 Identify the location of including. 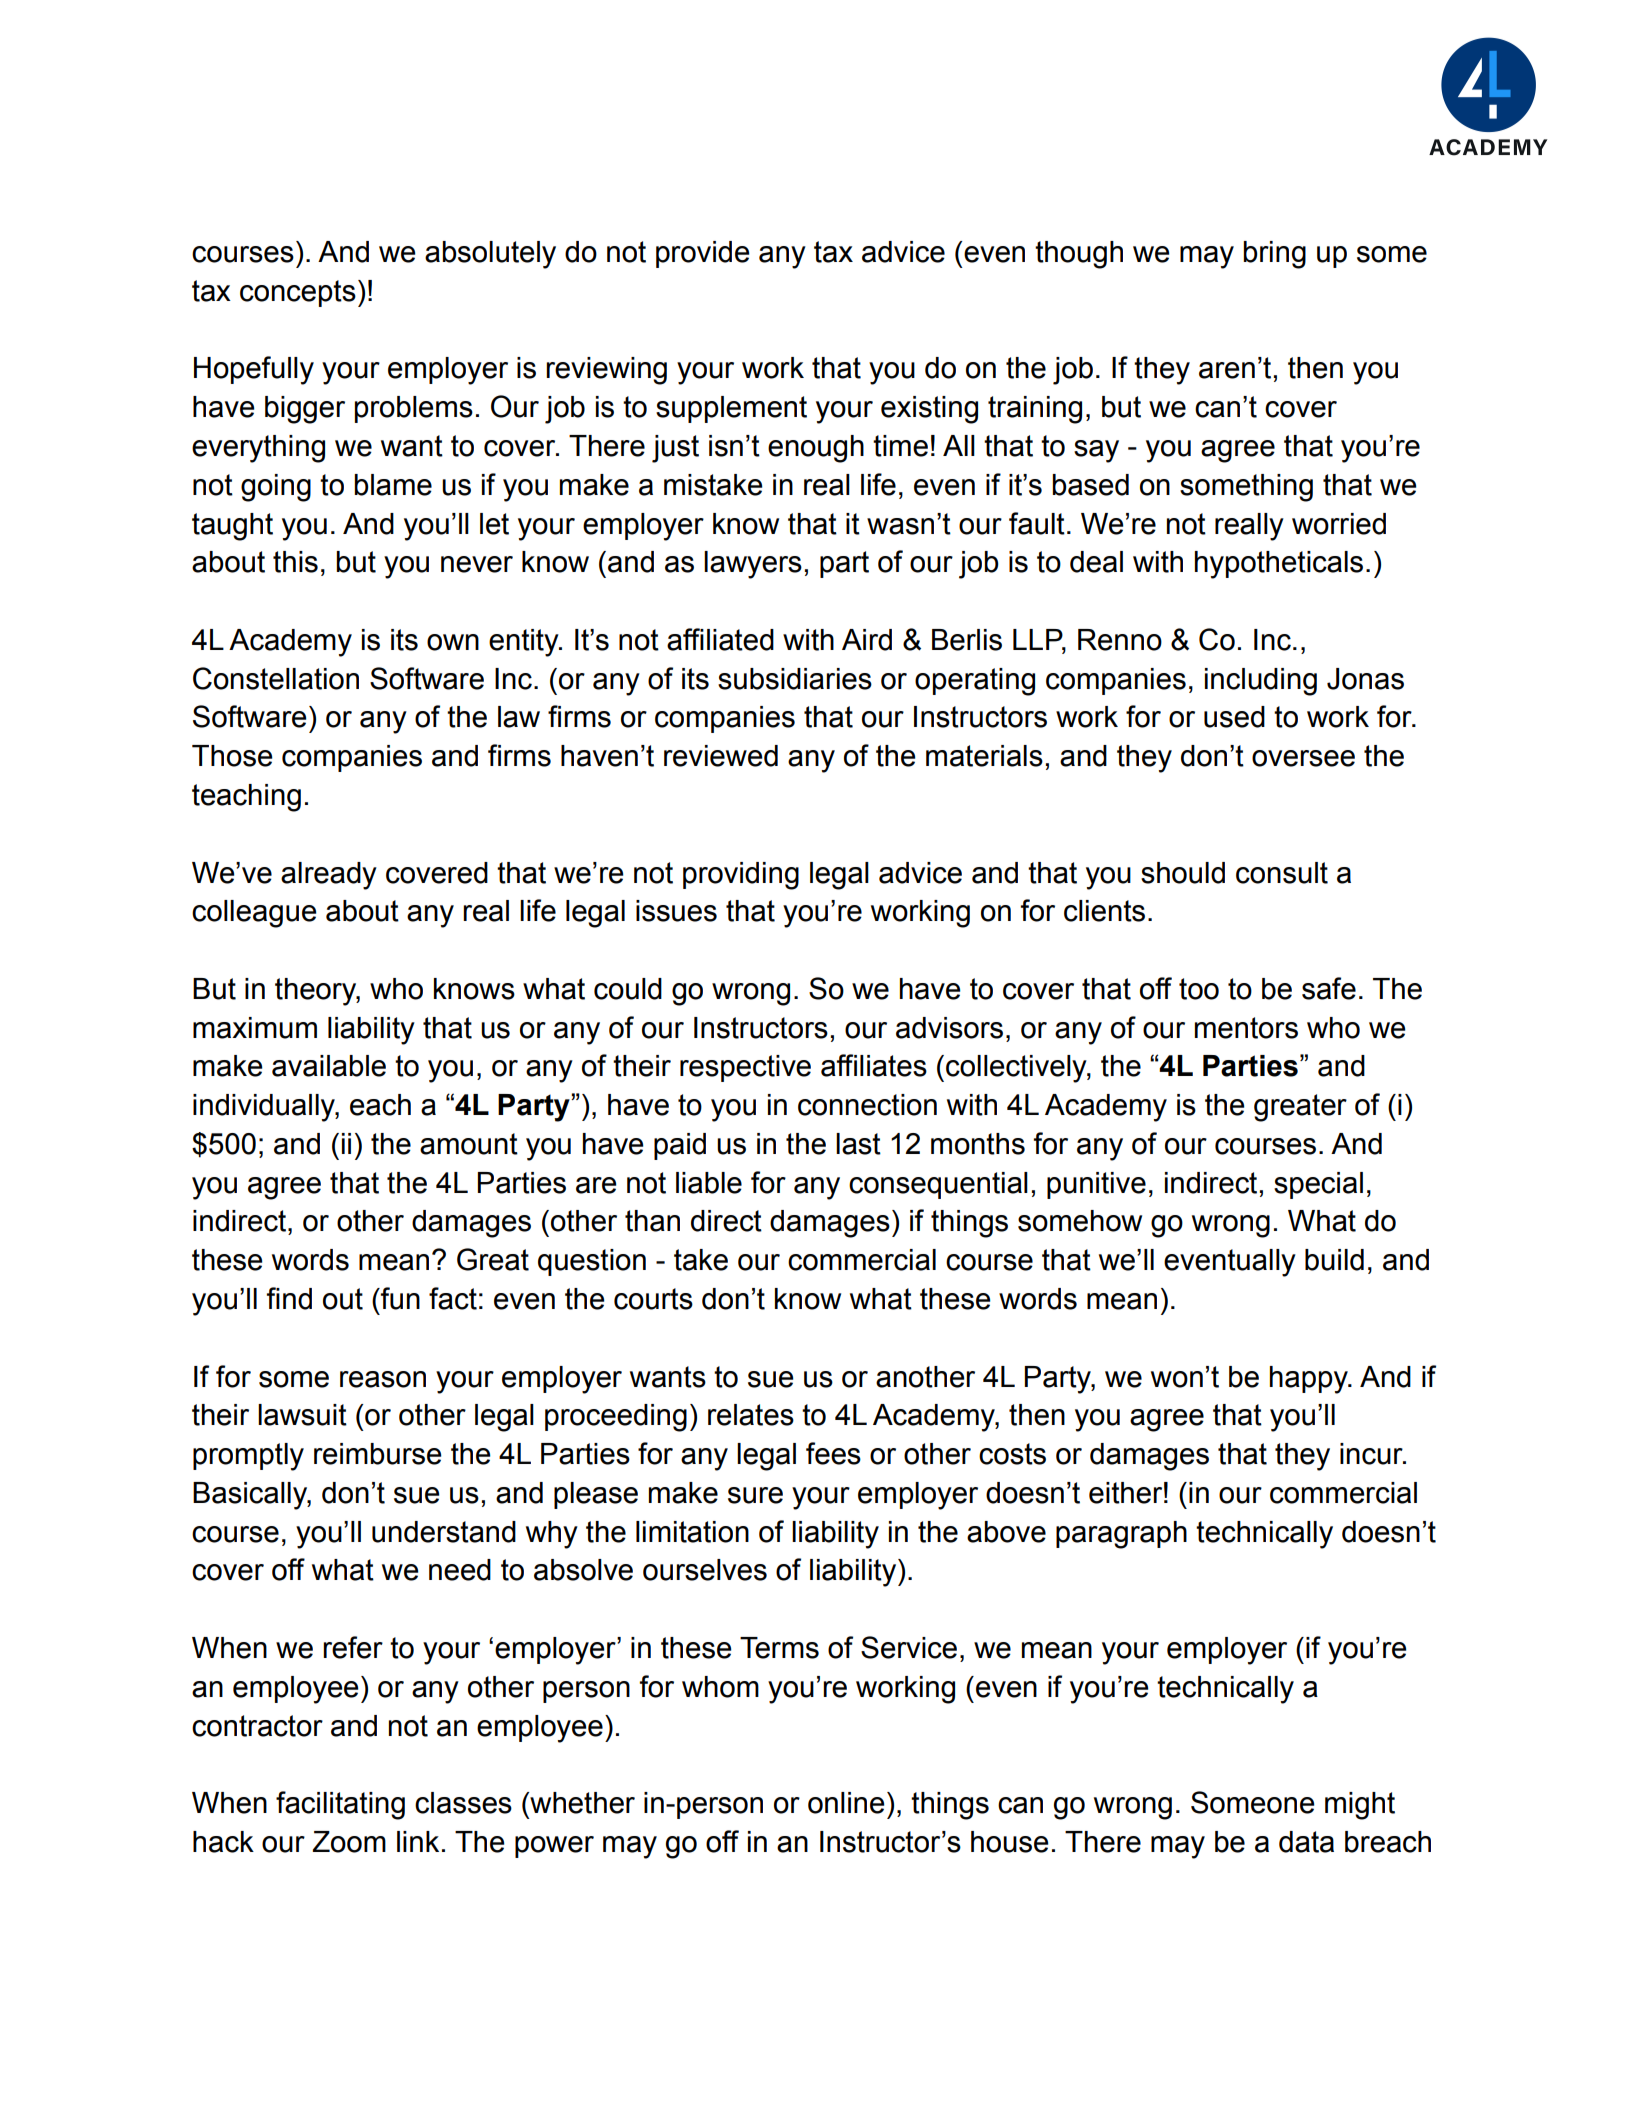
(1261, 682).
